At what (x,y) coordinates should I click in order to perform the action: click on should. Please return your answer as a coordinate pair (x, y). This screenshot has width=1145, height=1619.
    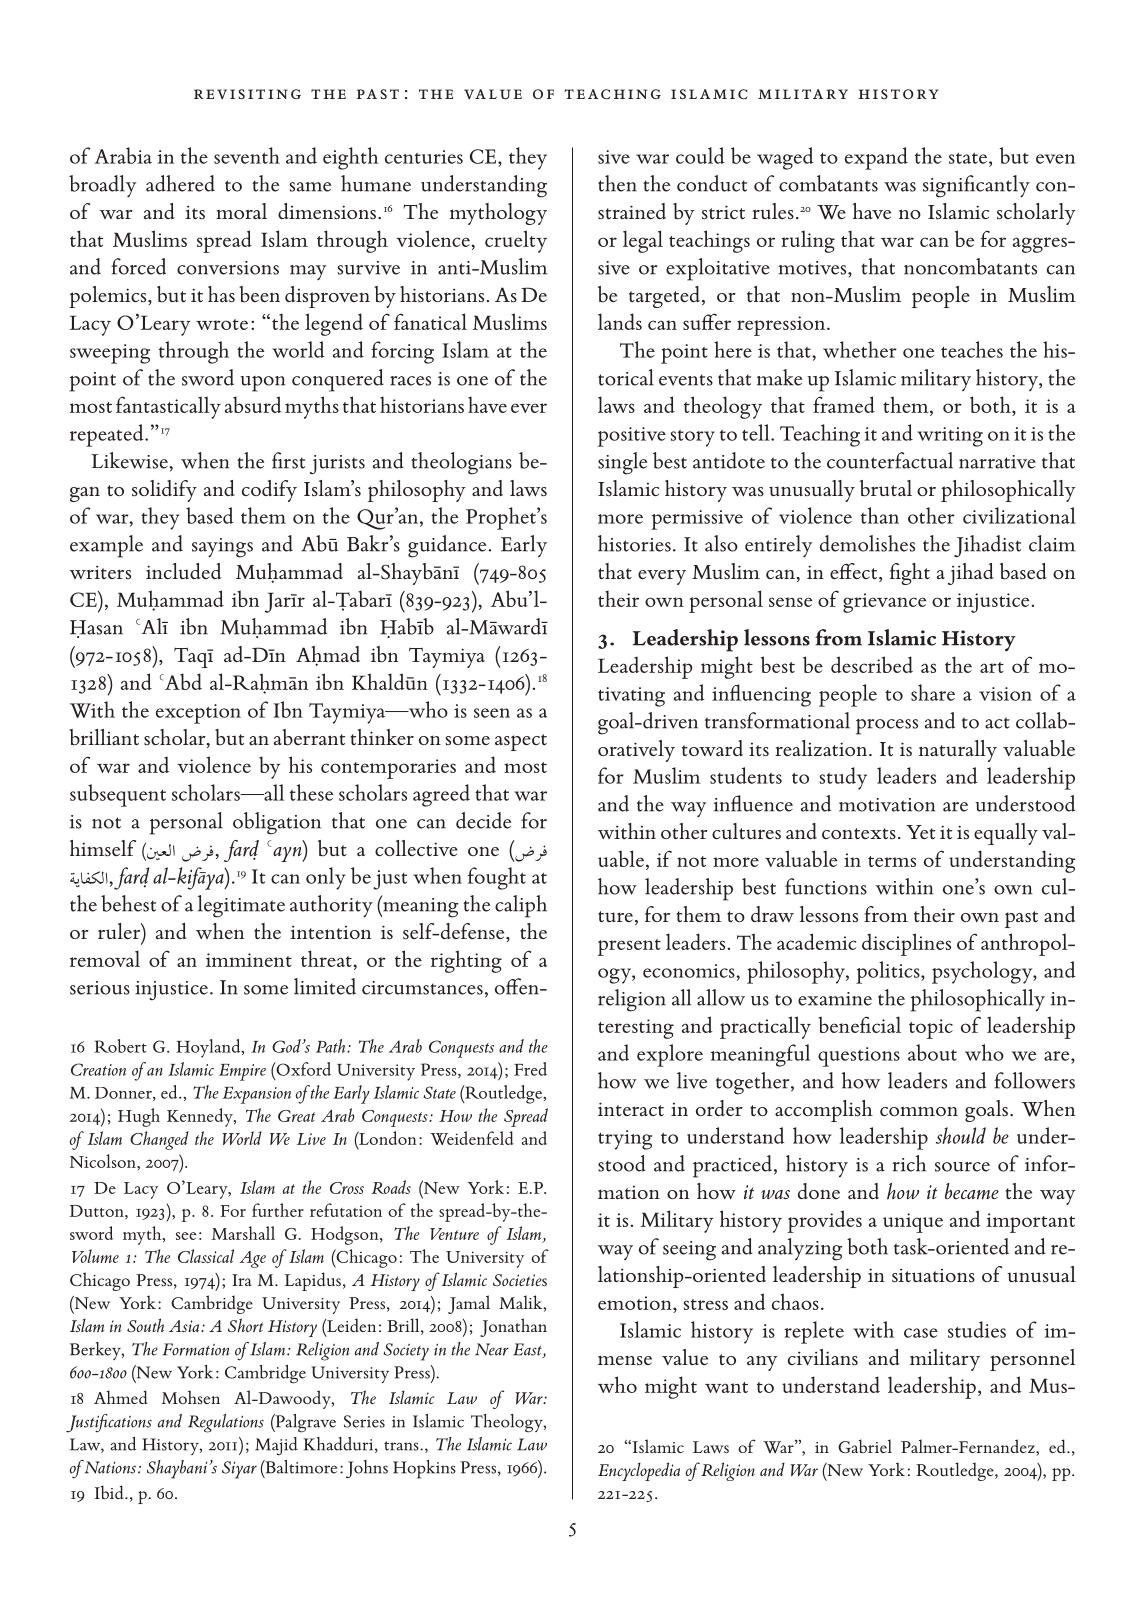
    Looking at the image, I should click on (961, 1135).
